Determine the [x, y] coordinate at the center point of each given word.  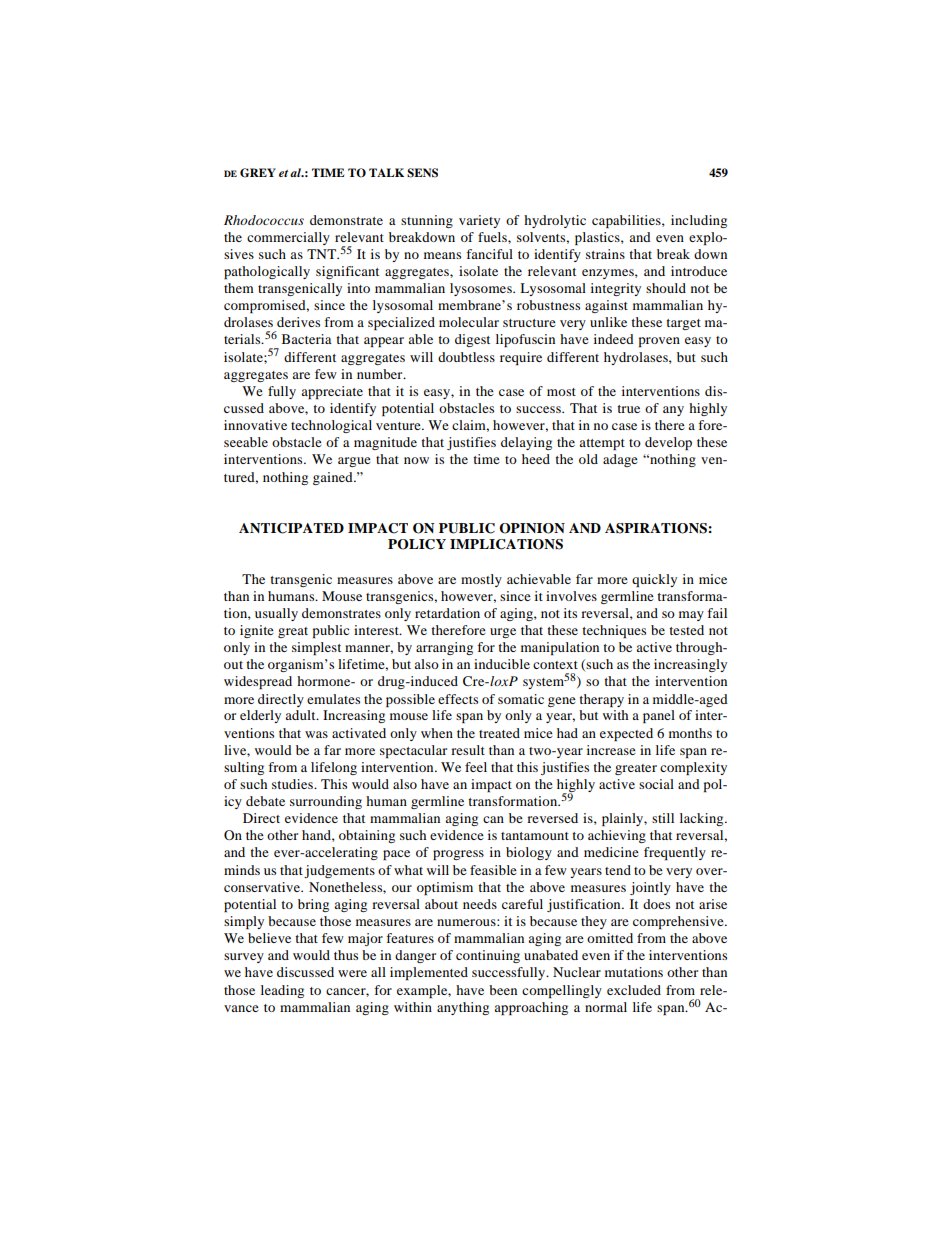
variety [479, 221]
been [503, 990]
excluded [634, 990]
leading [282, 991]
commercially [288, 238]
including [699, 221]
